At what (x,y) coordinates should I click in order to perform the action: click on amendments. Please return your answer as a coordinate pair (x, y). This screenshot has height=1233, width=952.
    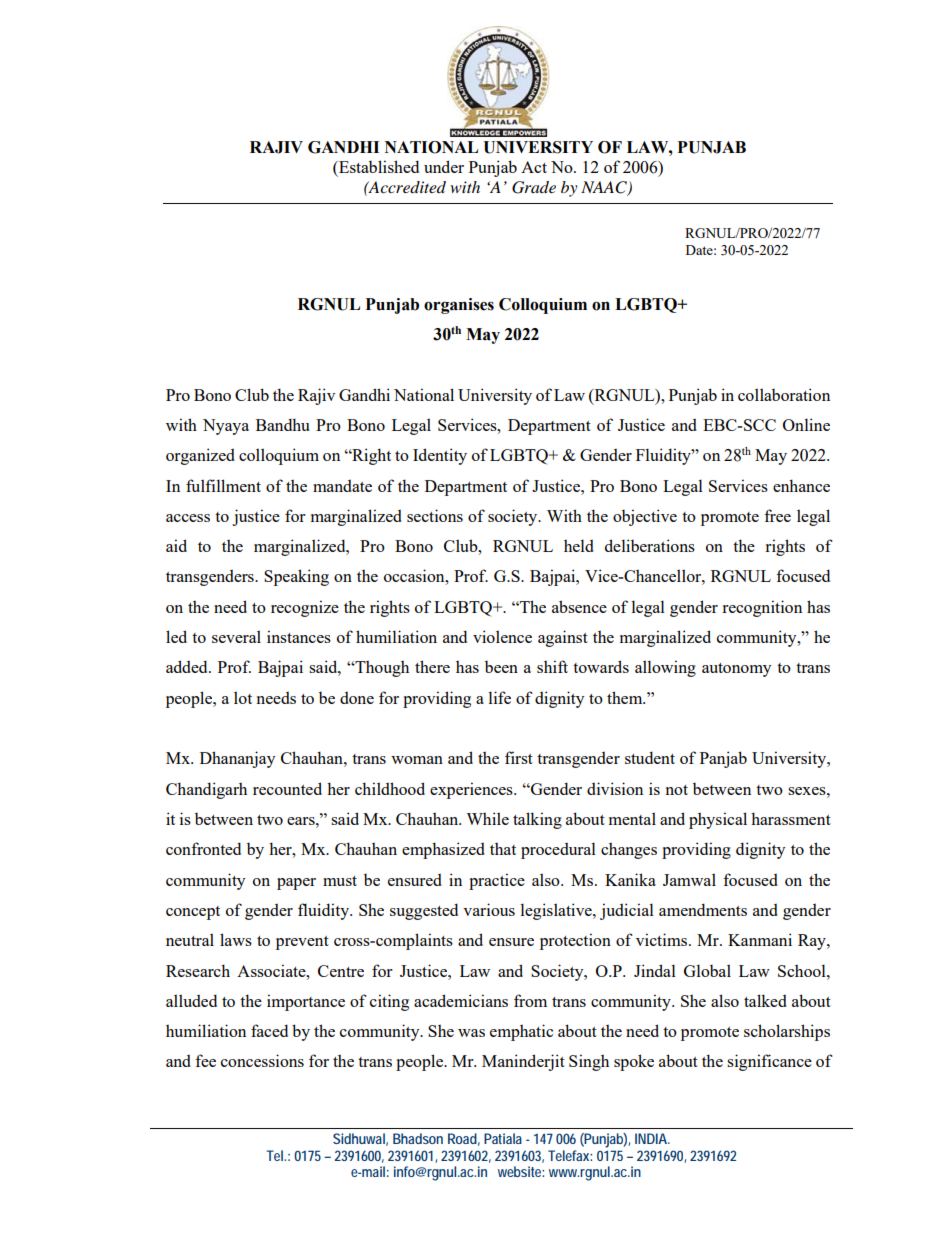
    Looking at the image, I should click on (703, 909).
